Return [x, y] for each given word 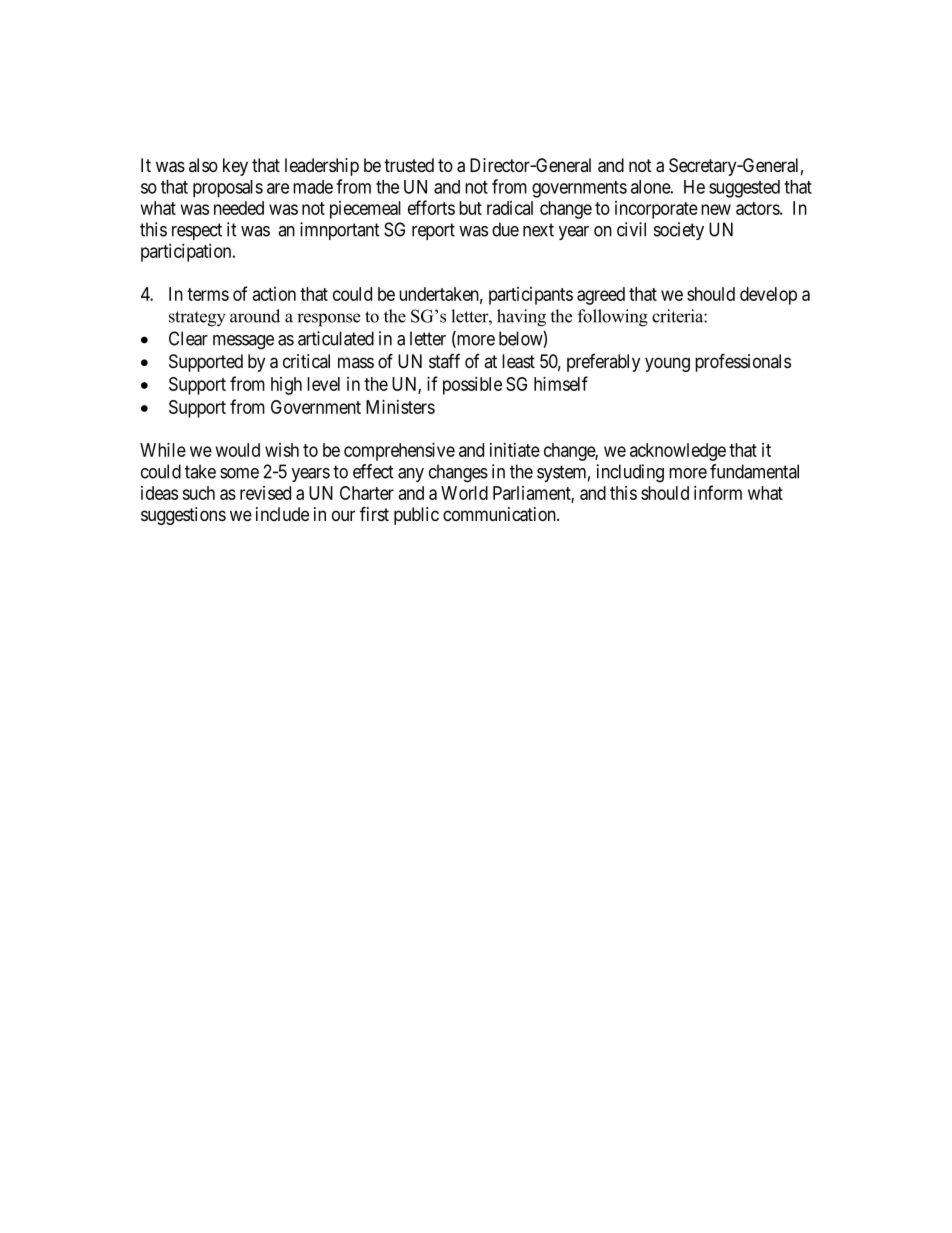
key [235, 167]
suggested [744, 189]
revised [265, 493]
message [243, 342]
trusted [409, 165]
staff [444, 361]
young [667, 364]
